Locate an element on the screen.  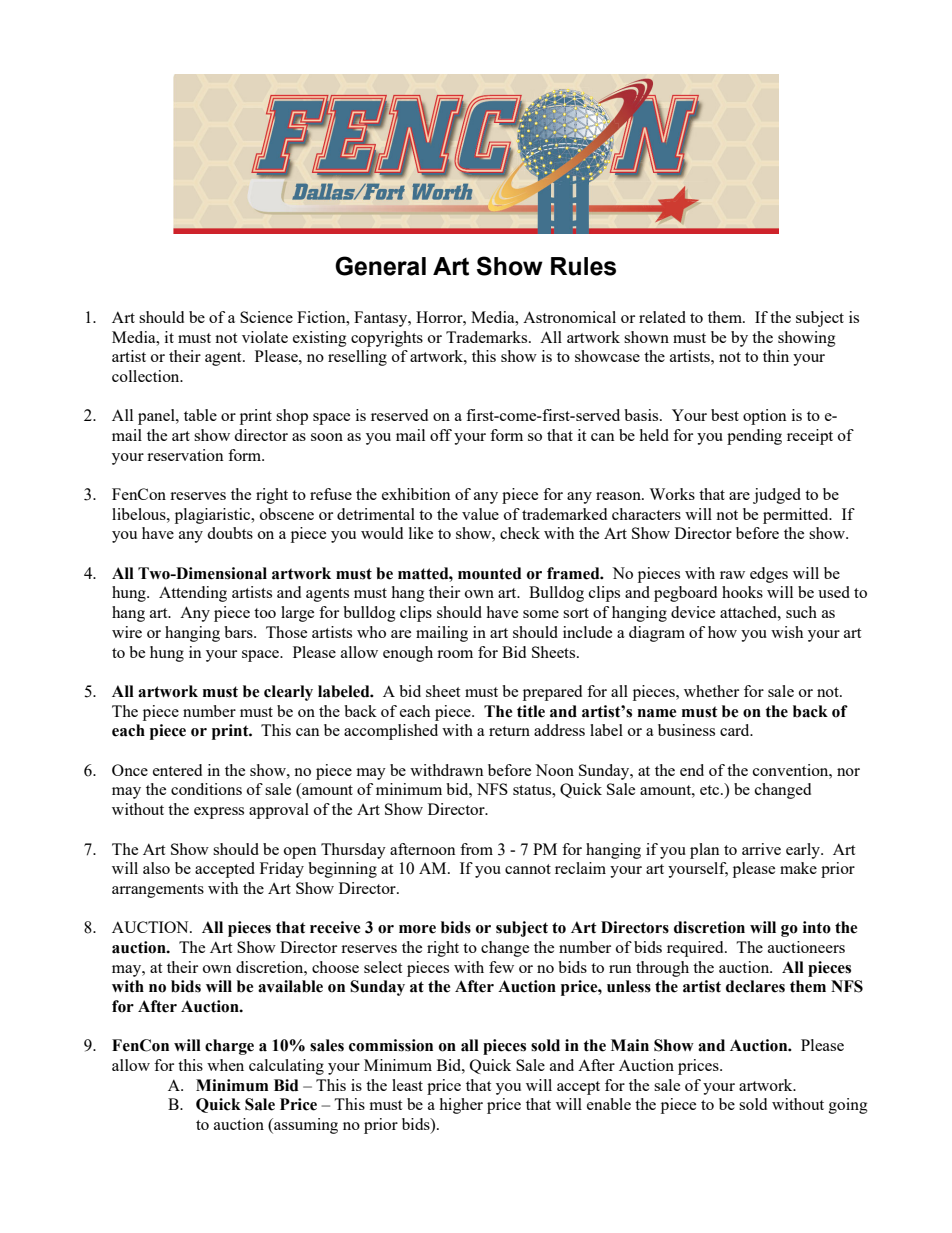
judged is located at coordinates (777, 496).
